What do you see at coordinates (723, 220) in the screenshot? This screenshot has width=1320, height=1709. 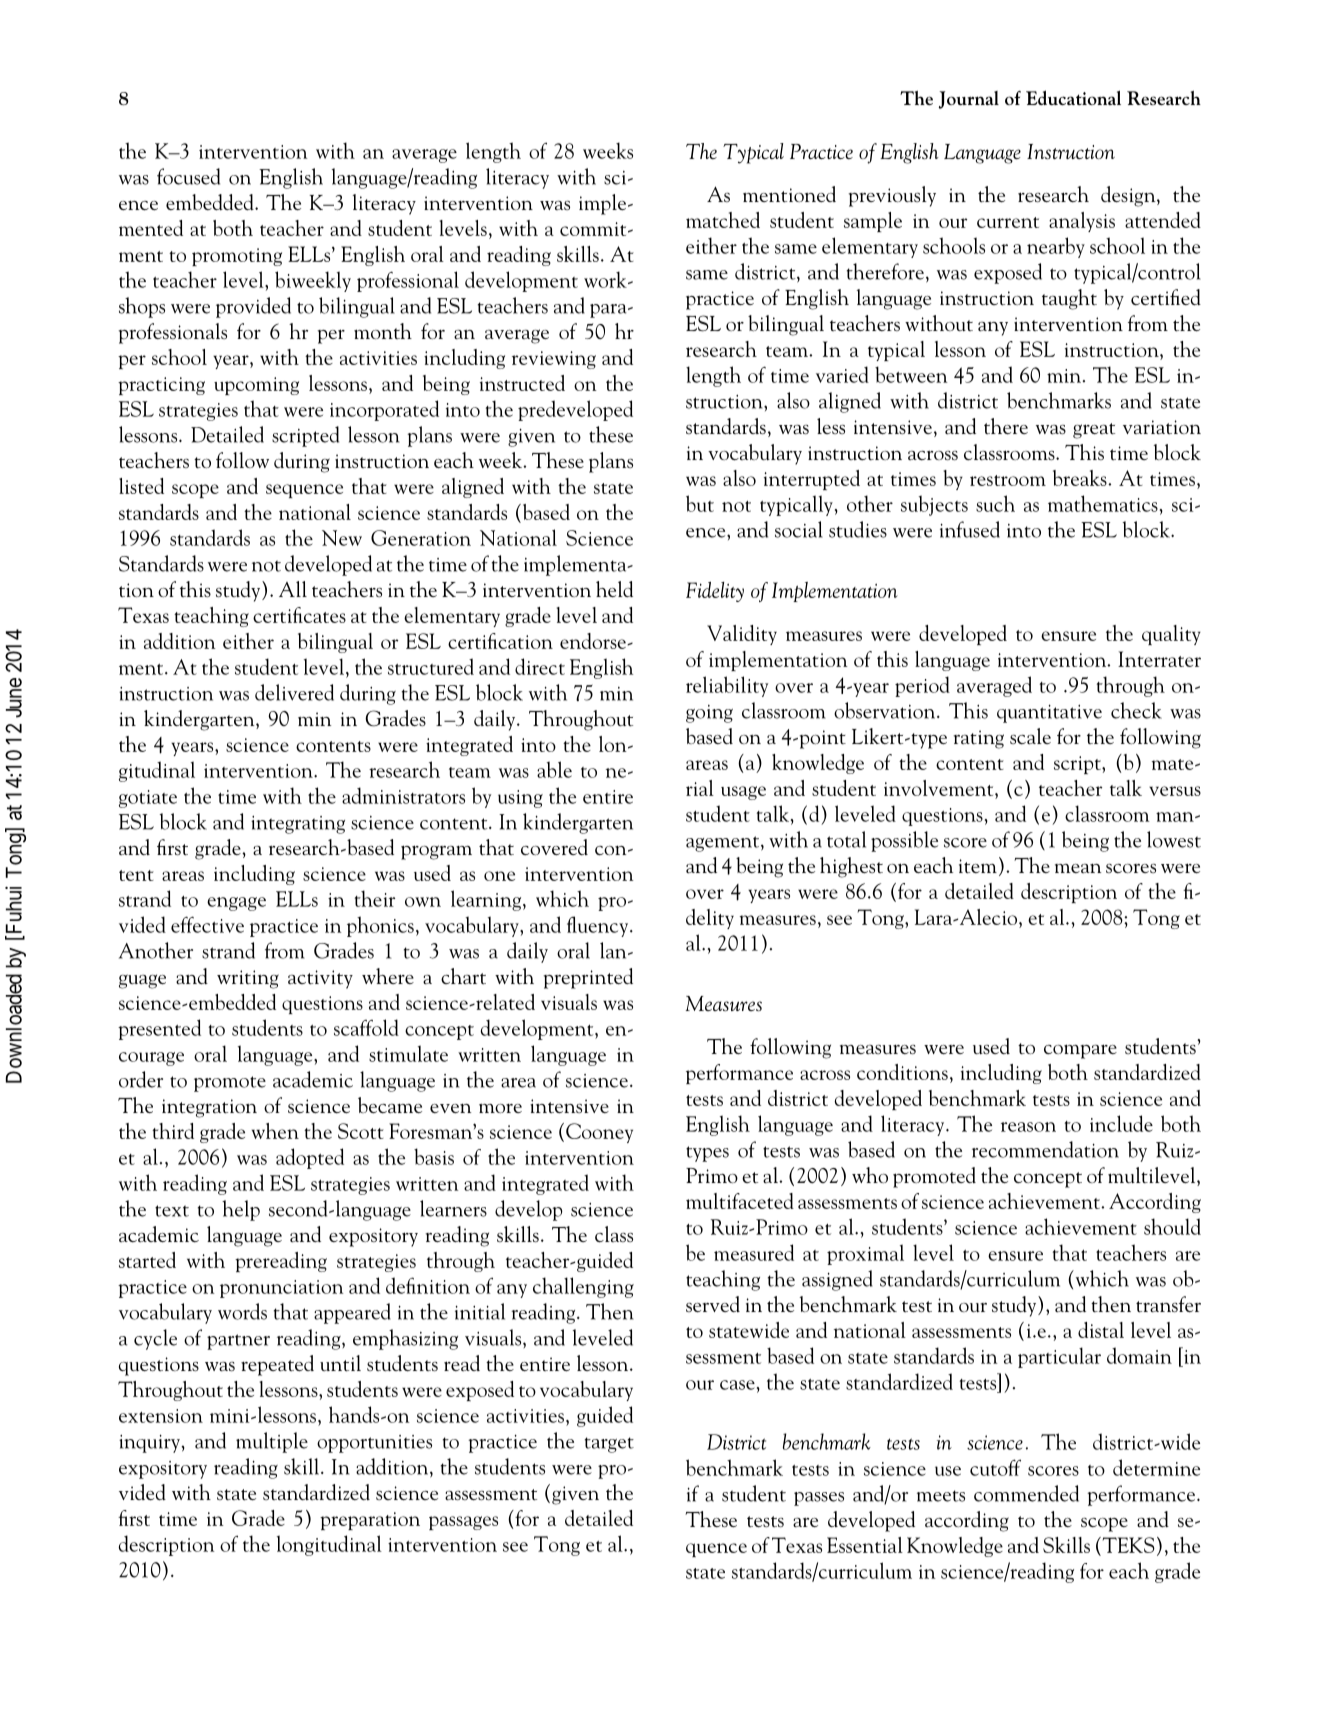 I see `matched` at bounding box center [723, 220].
